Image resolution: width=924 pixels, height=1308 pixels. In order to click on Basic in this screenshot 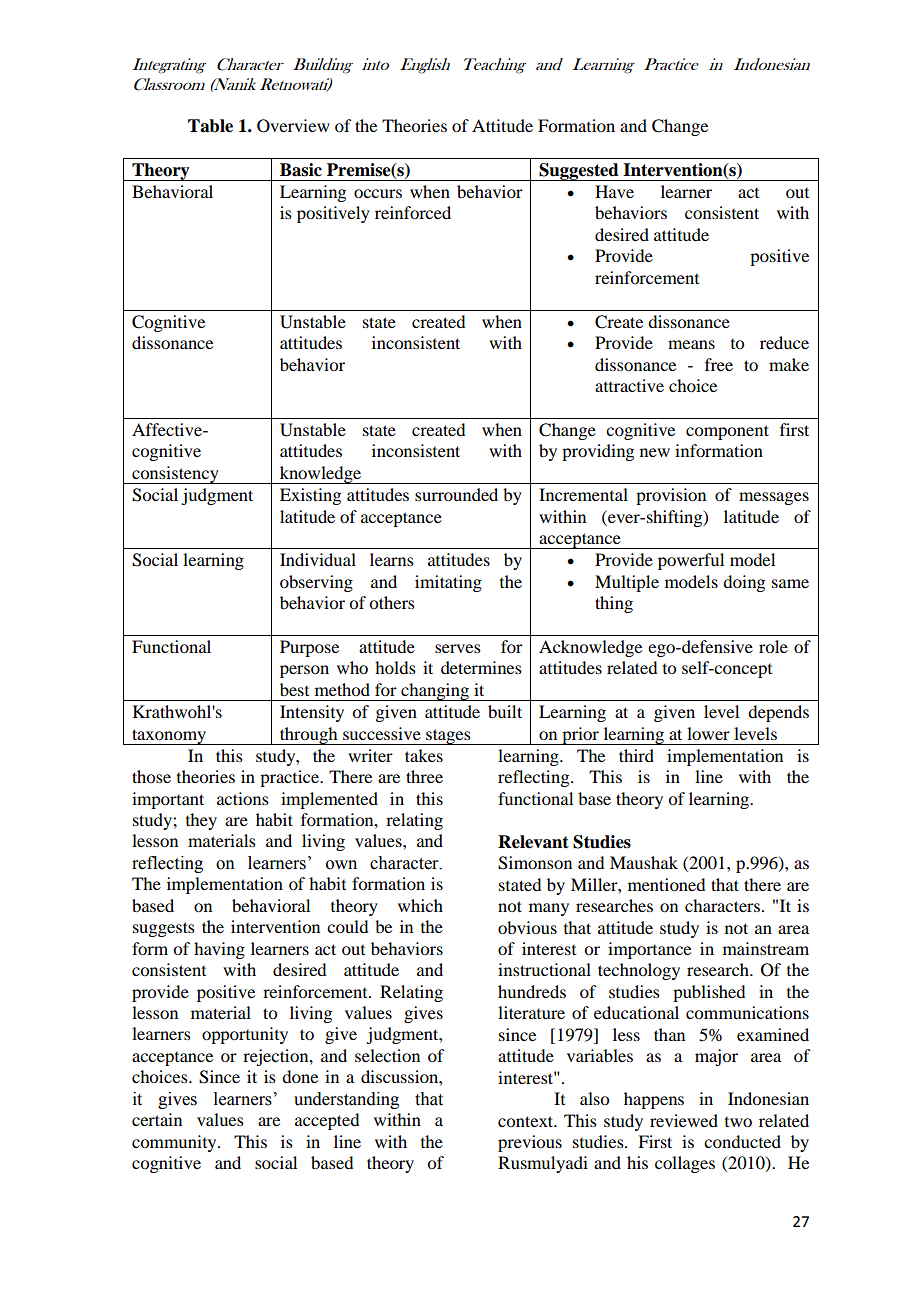, I will do `click(301, 170)`.
